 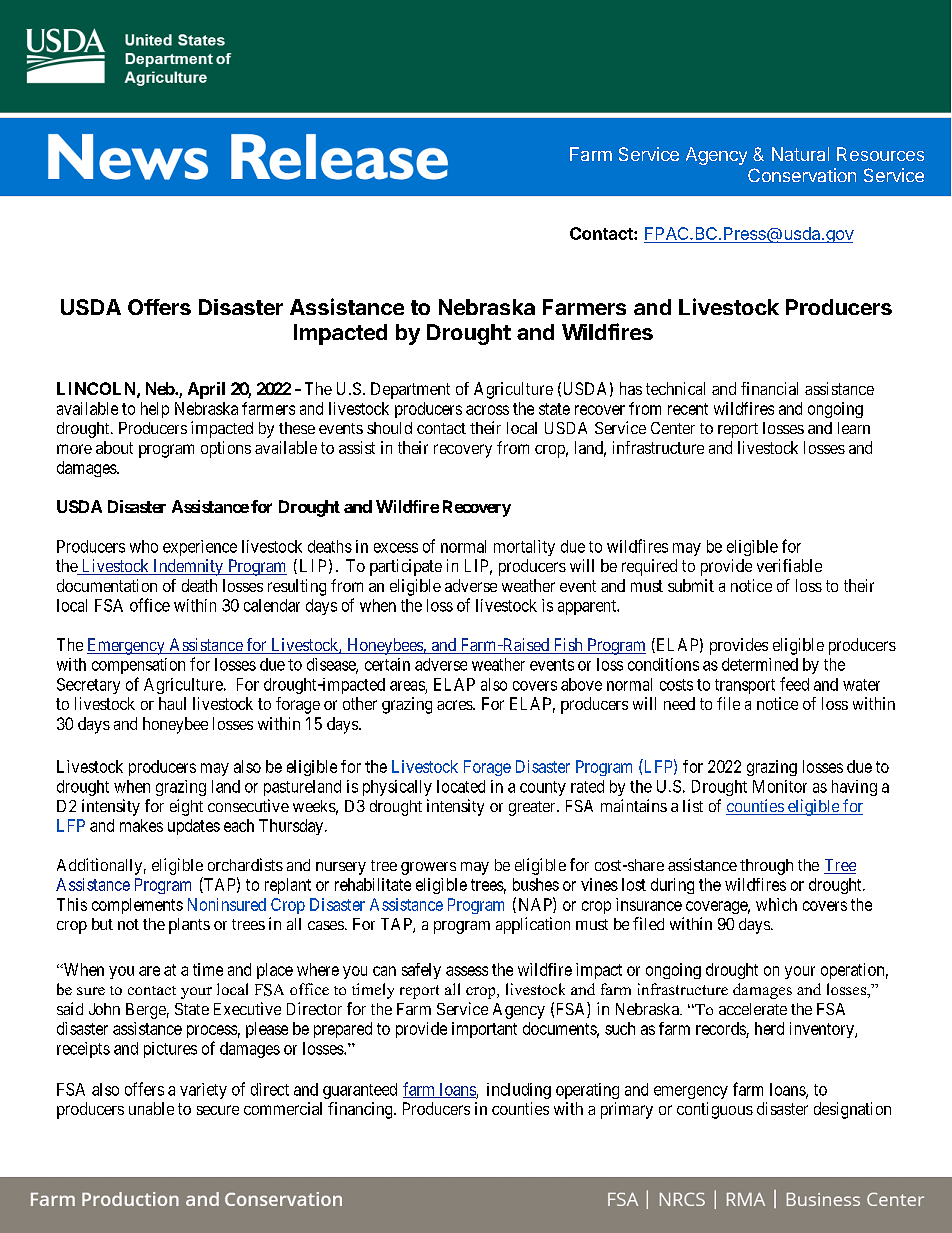 What do you see at coordinates (155, 410) in the screenshot?
I see `help` at bounding box center [155, 410].
